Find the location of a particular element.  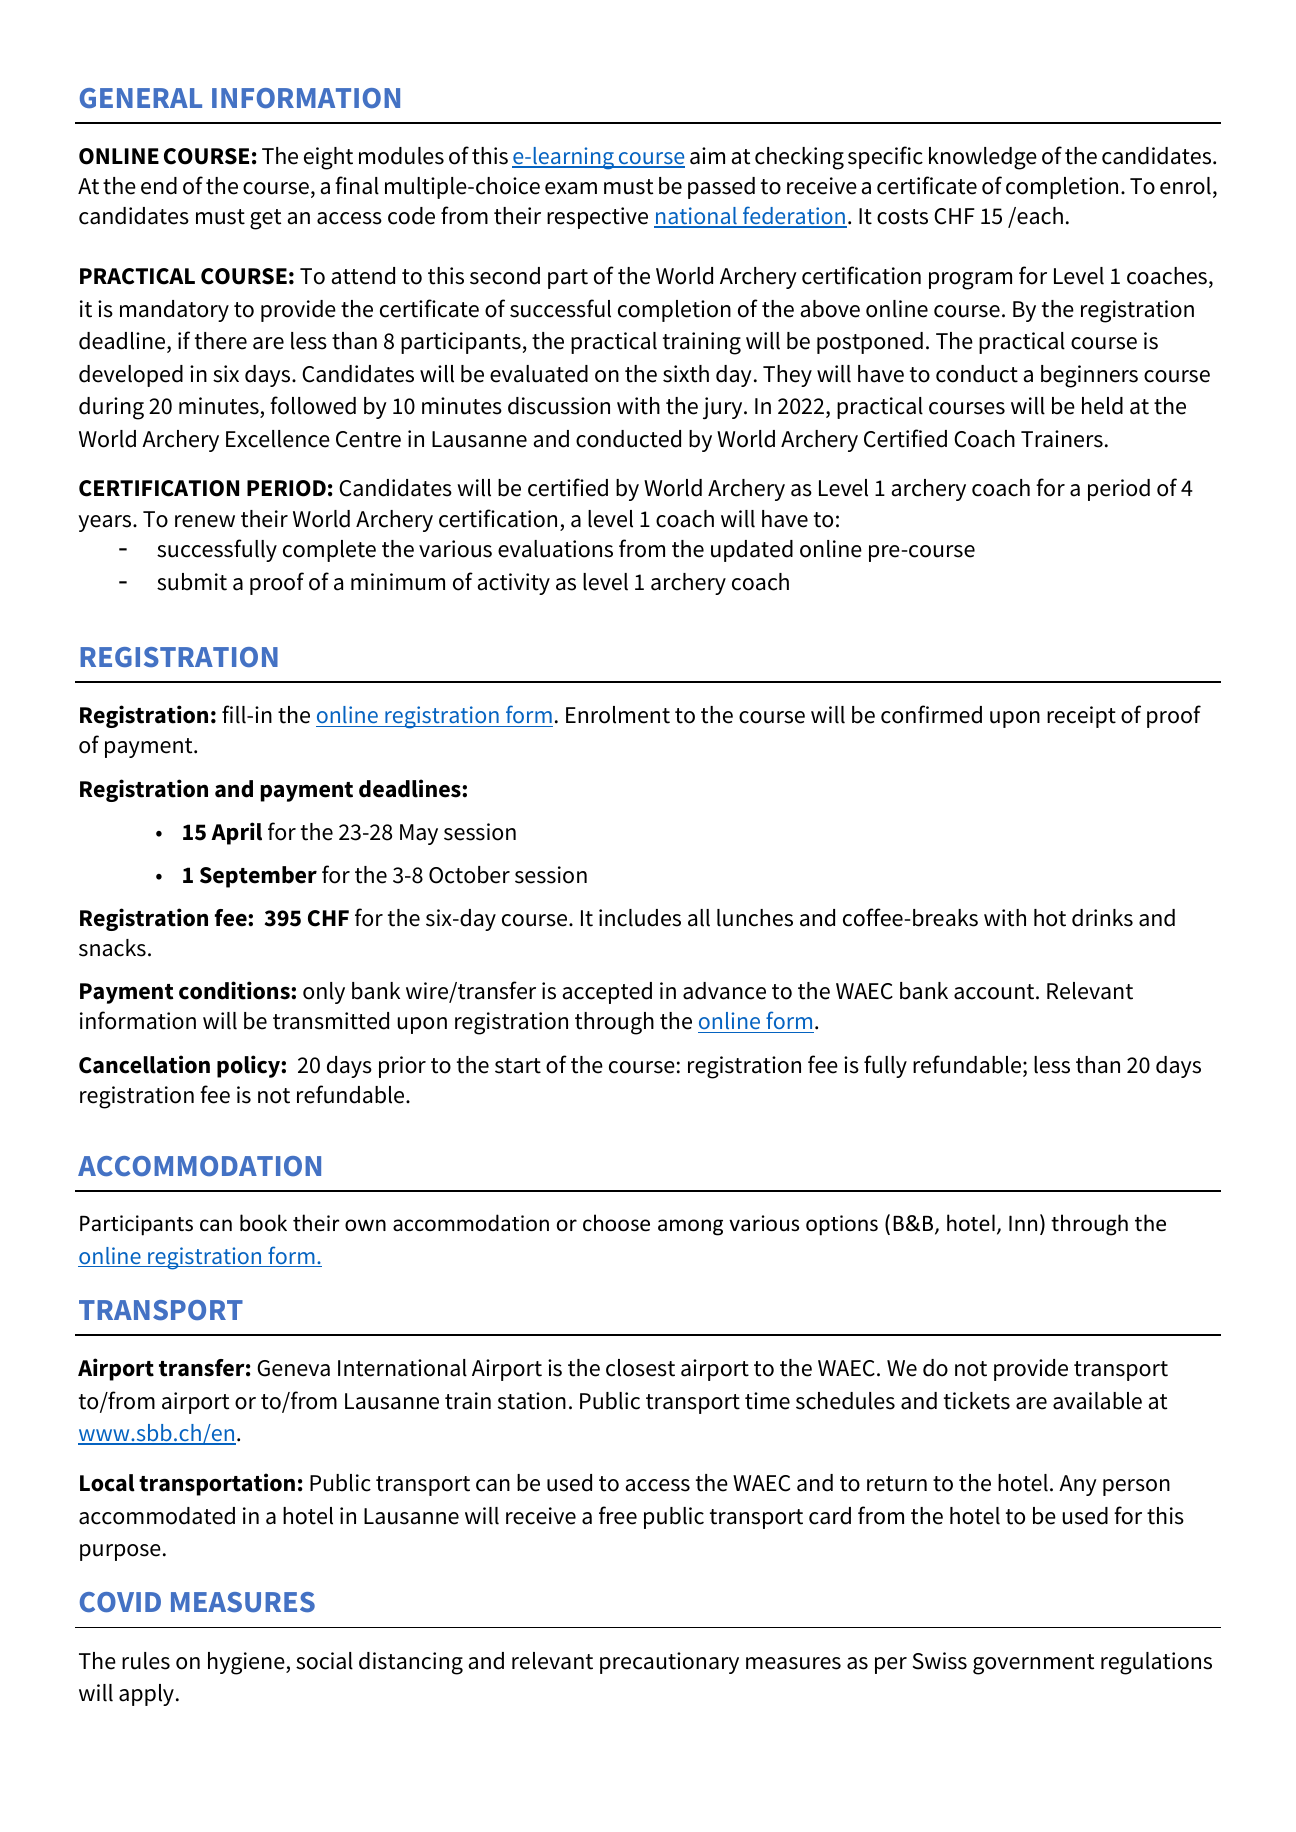

aim is located at coordinates (707, 156).
